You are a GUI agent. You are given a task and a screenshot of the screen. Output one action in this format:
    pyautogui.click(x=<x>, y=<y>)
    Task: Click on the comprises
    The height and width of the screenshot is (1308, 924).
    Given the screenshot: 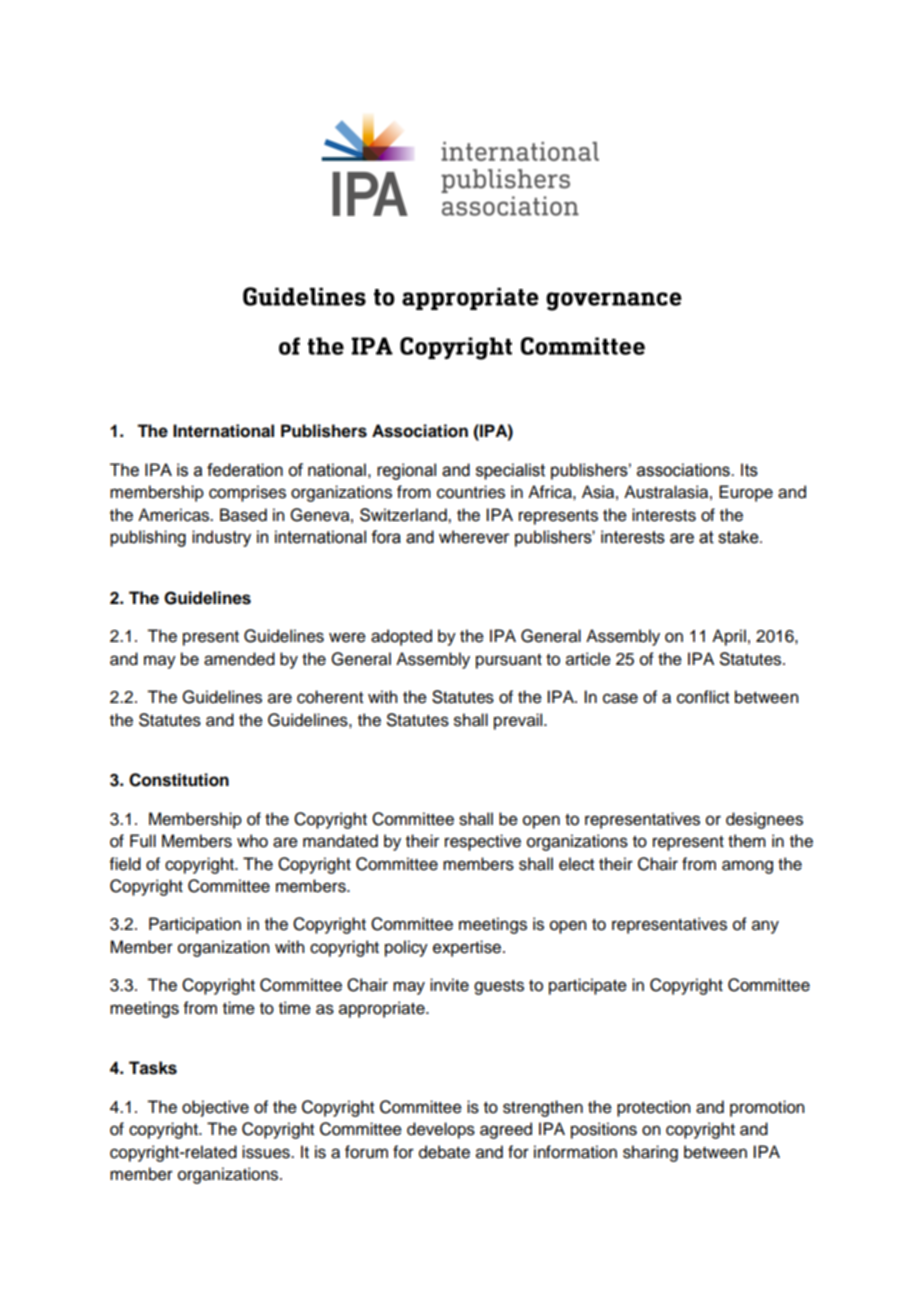 What is the action you would take?
    pyautogui.click(x=247, y=493)
